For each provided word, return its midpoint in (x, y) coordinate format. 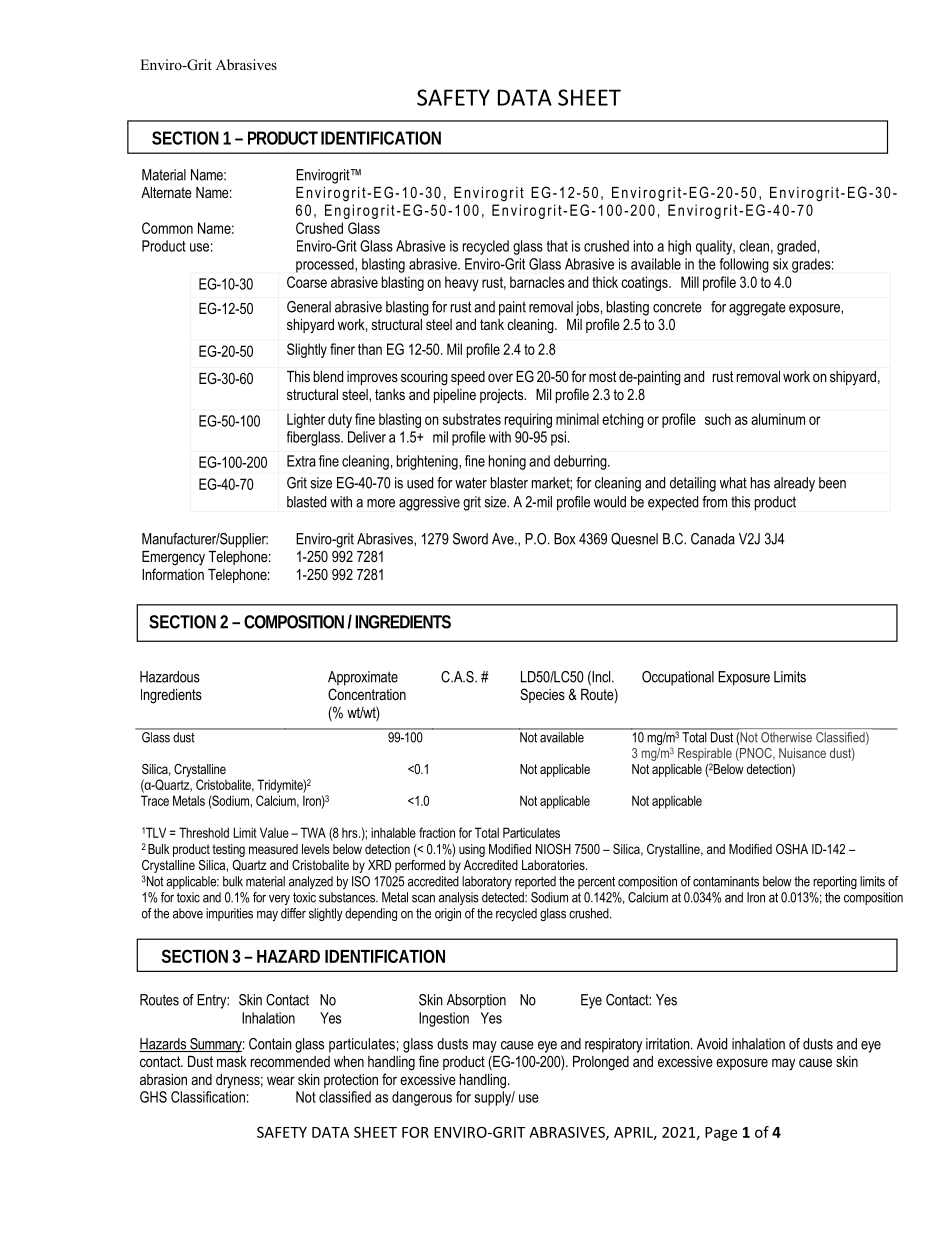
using (472, 850)
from (714, 502)
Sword (470, 539)
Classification (208, 1097)
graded (796, 247)
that (557, 246)
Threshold (204, 832)
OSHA (792, 849)
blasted (306, 502)
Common (167, 228)
